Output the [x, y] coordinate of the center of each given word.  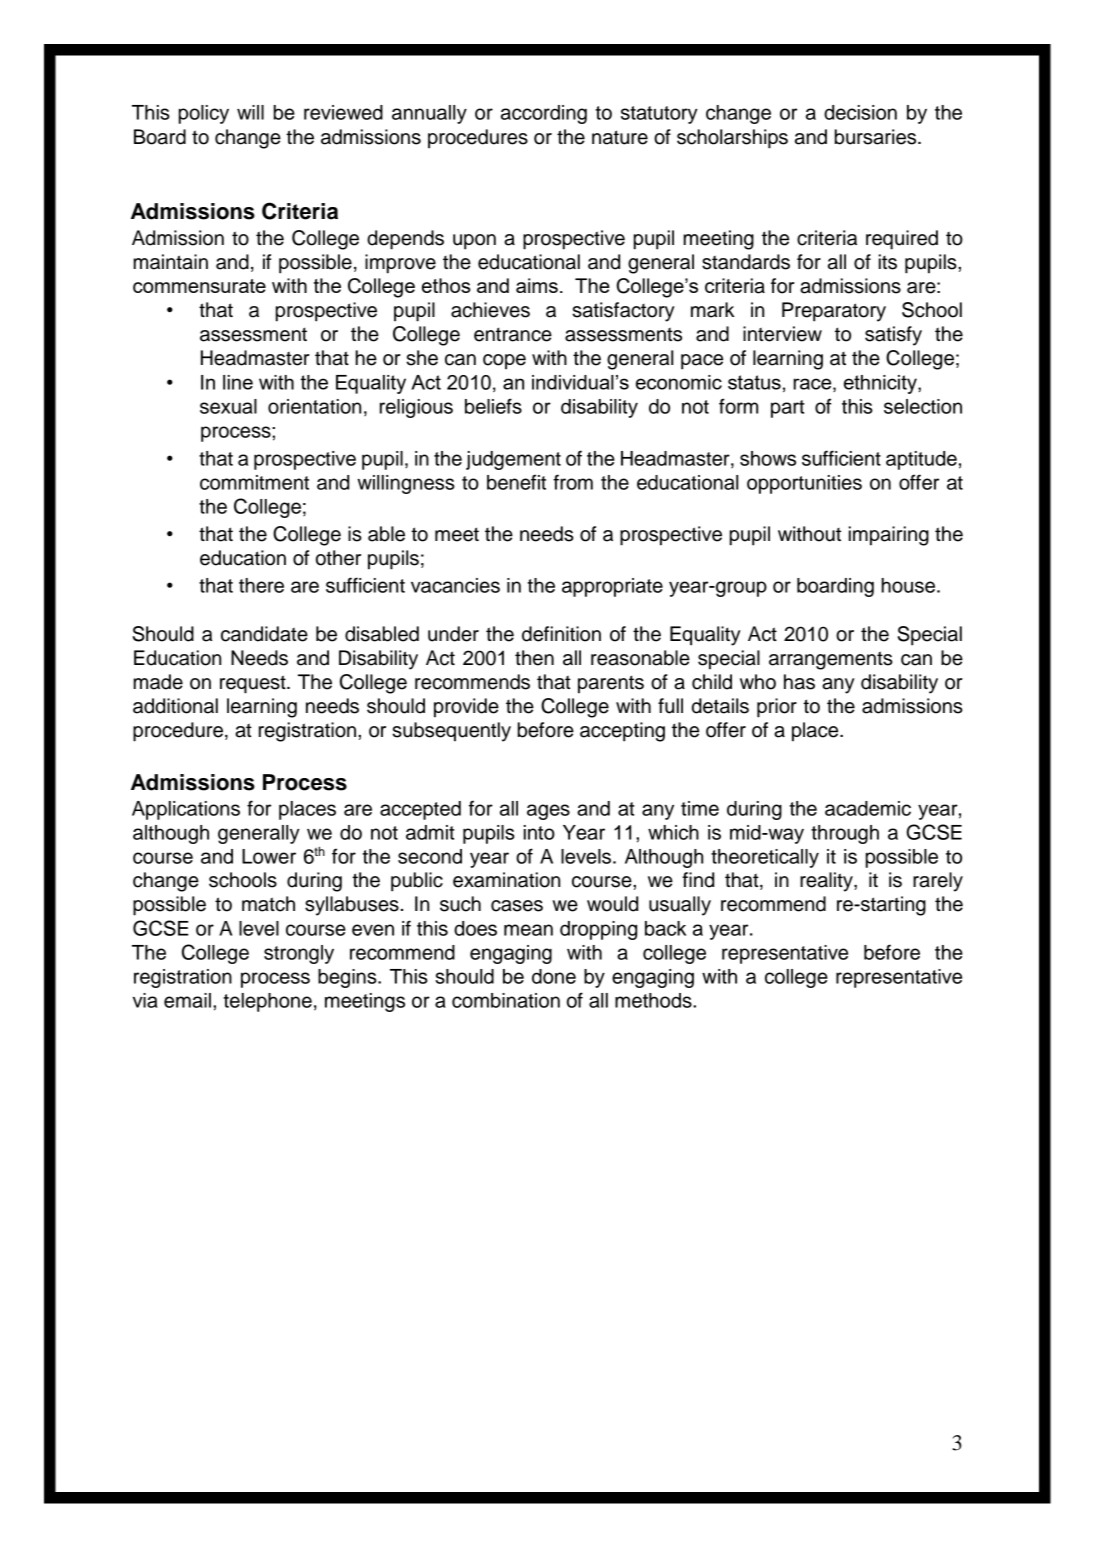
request [254, 684]
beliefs [493, 406]
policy [204, 114]
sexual [228, 406]
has [799, 682]
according [544, 114]
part [787, 409]
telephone [268, 1002]
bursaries [877, 137]
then [534, 658]
